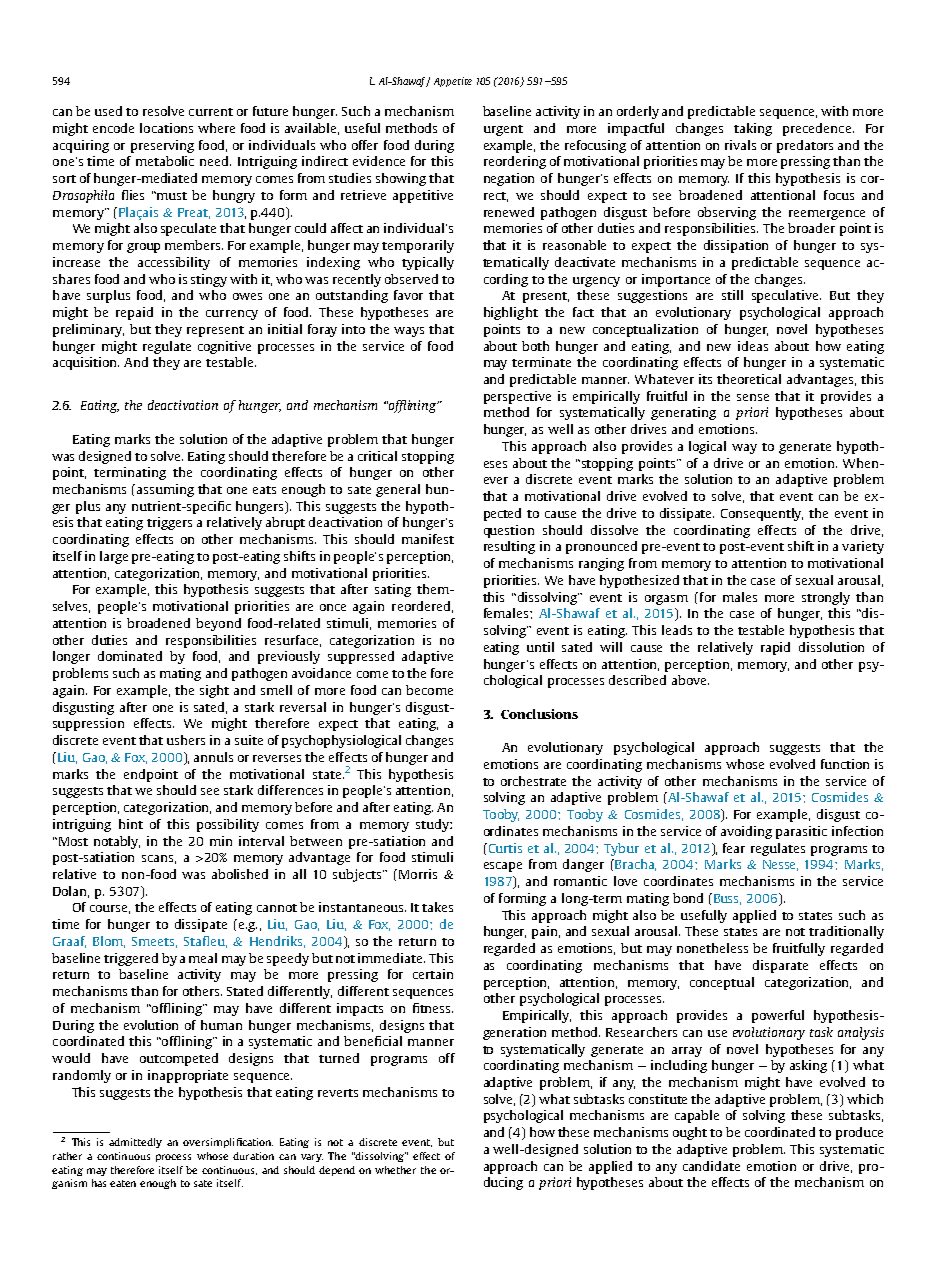 The width and height of the document is (952, 1270). What do you see at coordinates (780, 865) in the document?
I see `Nesse` at bounding box center [780, 865].
